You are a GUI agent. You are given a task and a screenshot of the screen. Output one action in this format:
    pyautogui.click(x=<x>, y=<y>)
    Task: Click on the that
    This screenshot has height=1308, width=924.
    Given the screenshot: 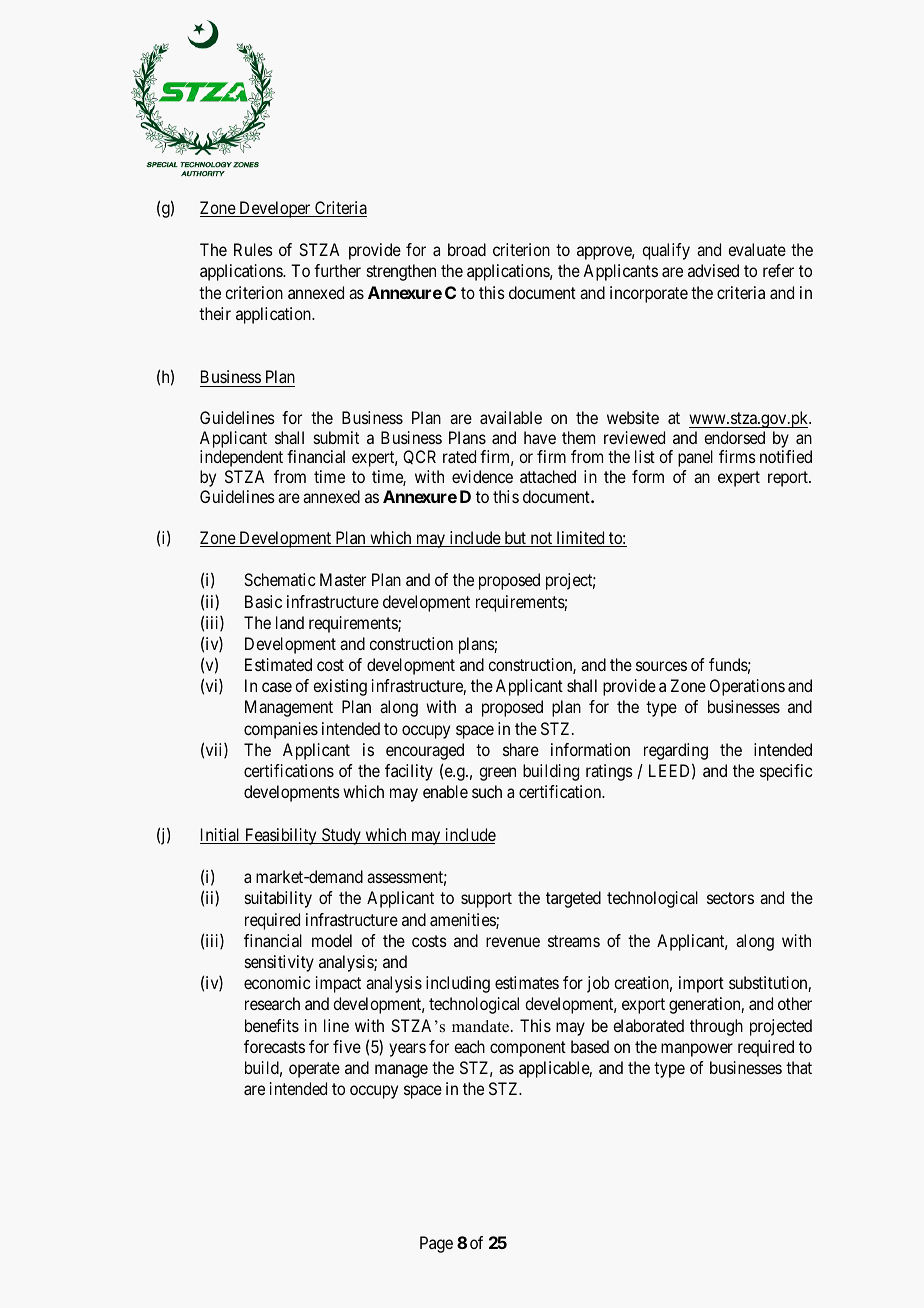 What is the action you would take?
    pyautogui.click(x=799, y=1067)
